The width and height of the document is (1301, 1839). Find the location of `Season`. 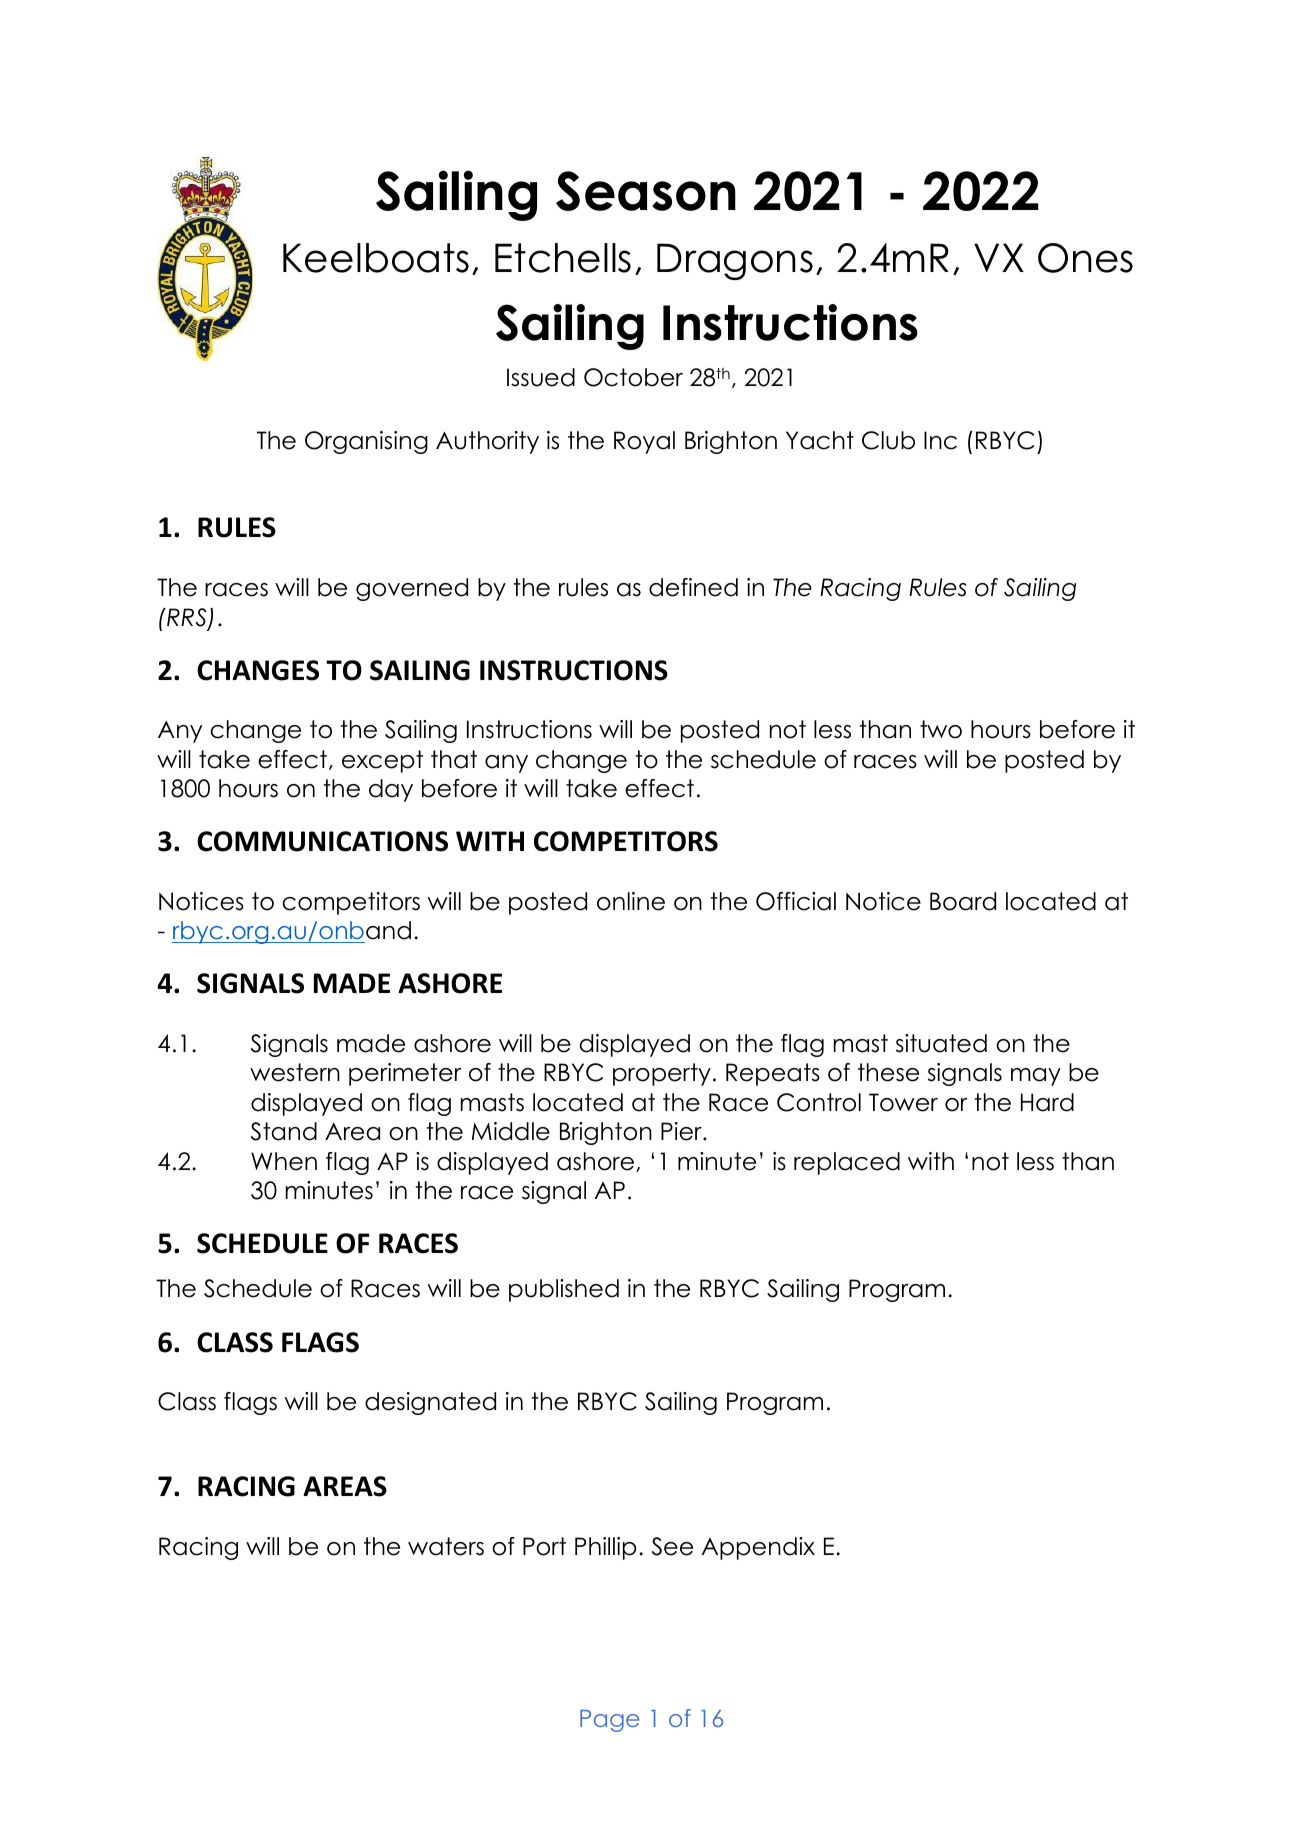

Season is located at coordinates (646, 191).
